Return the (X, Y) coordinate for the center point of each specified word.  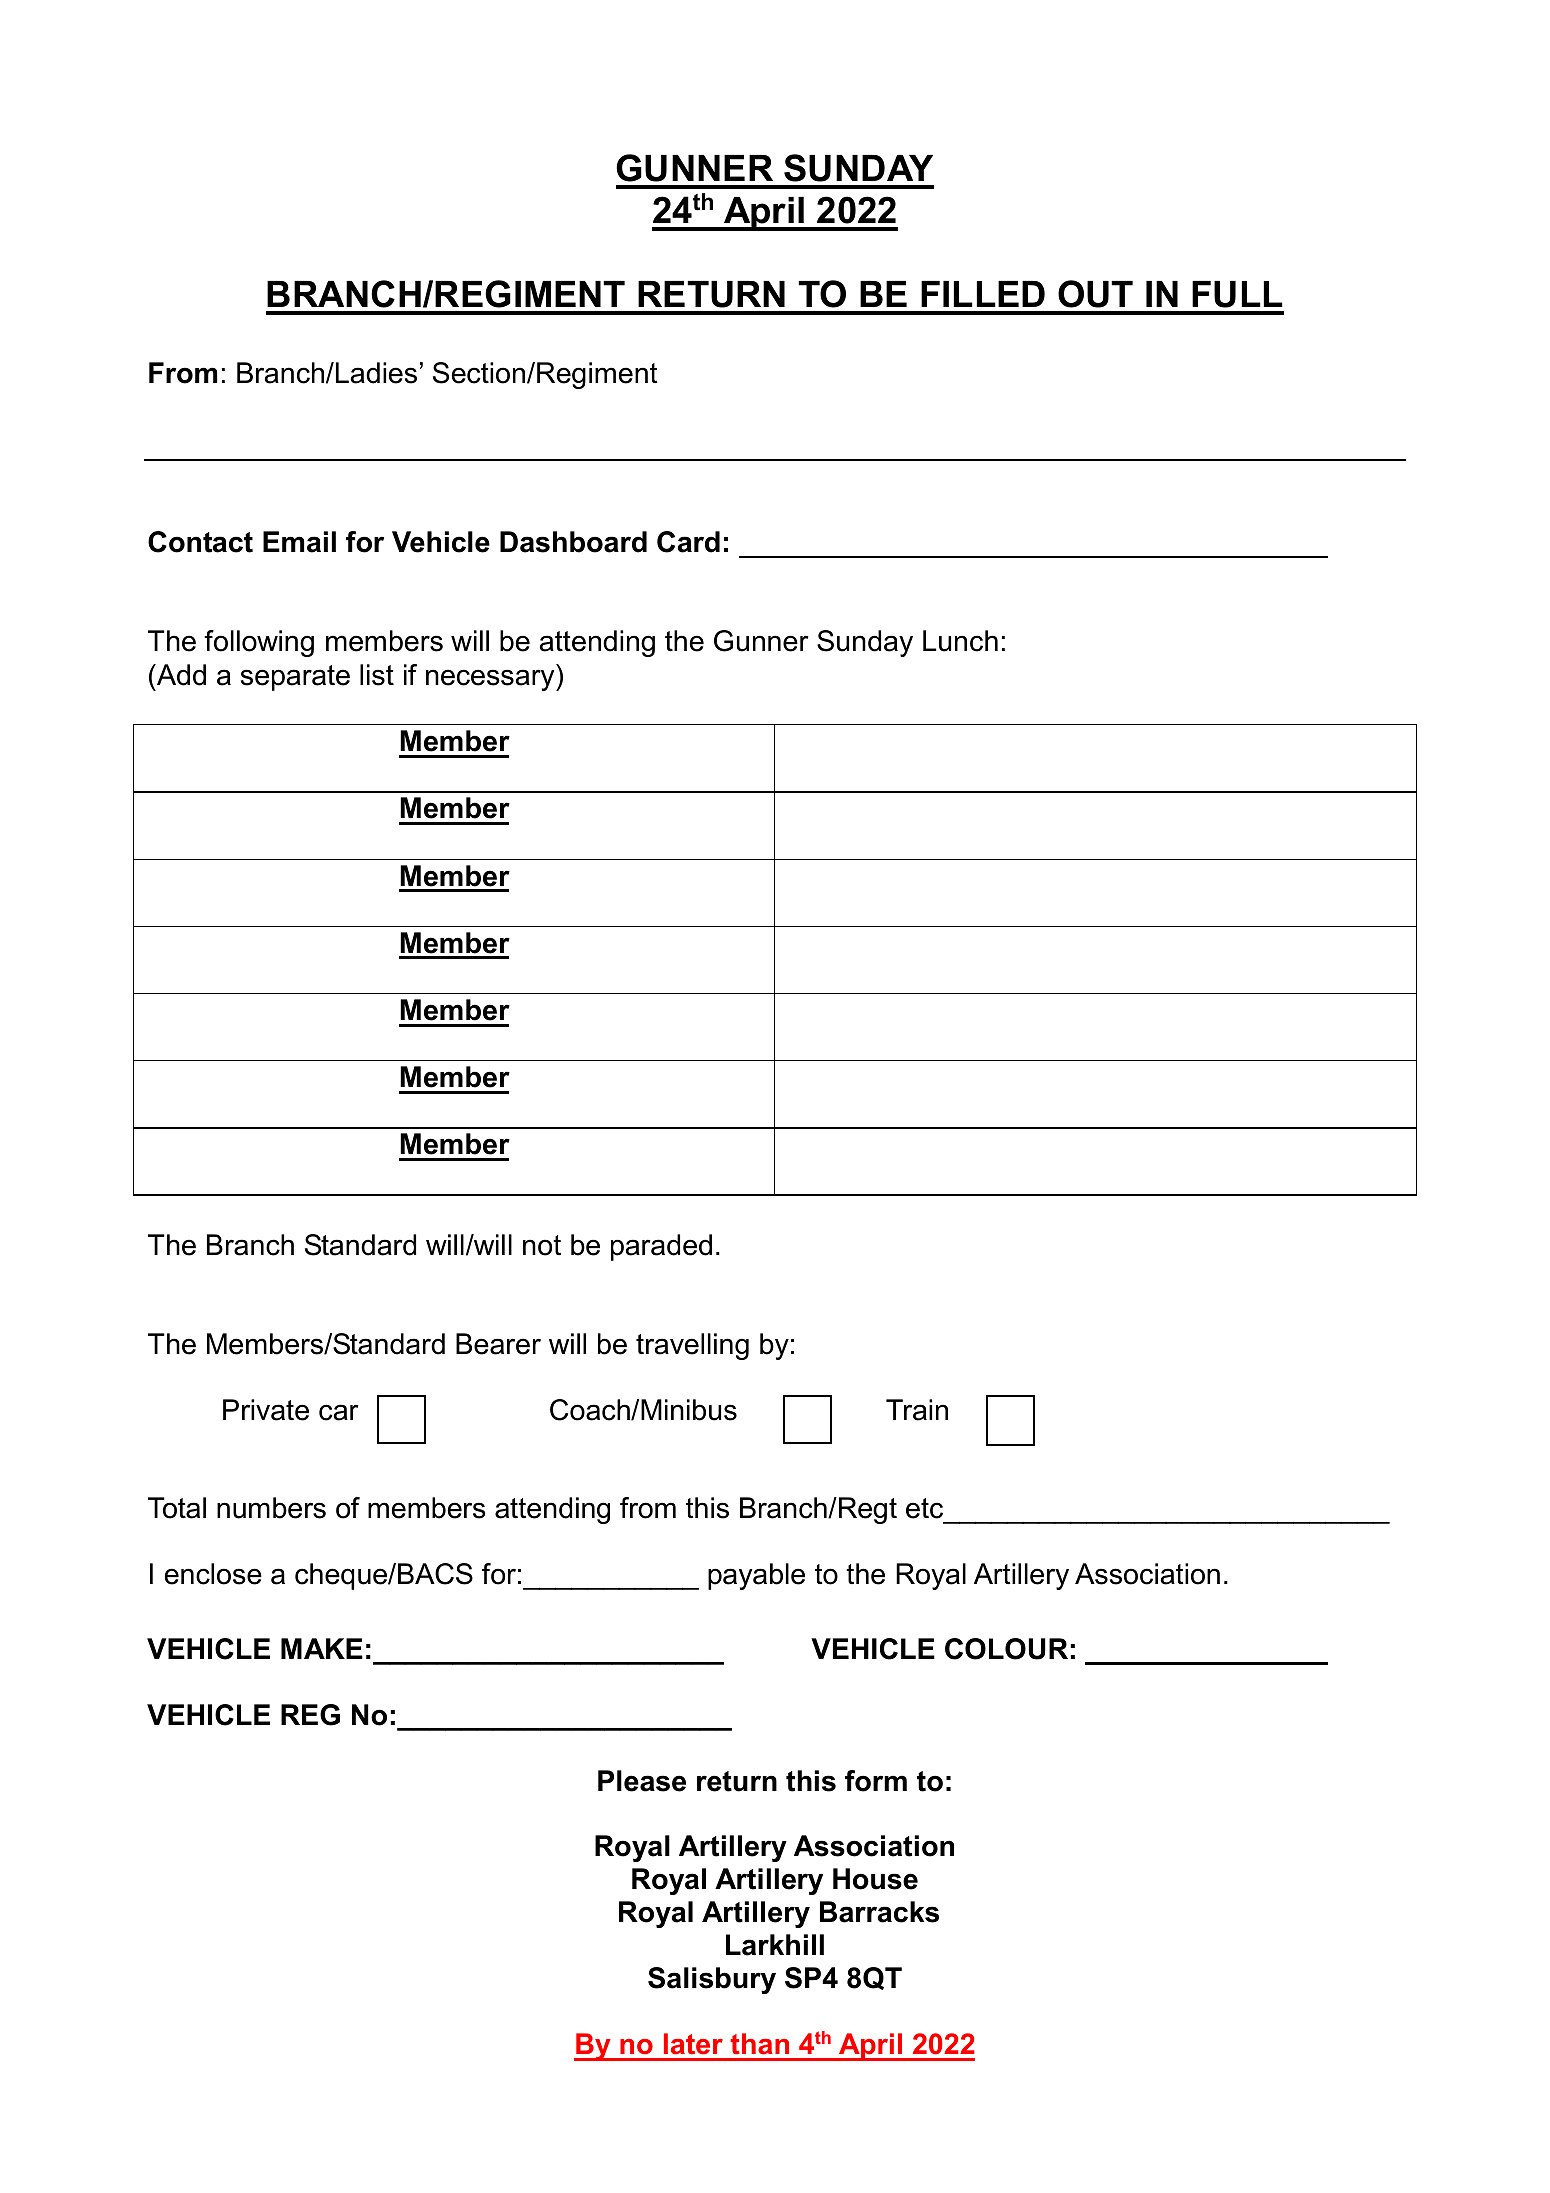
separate (295, 678)
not (542, 1245)
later (693, 2044)
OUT (1095, 294)
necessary (491, 680)
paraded (661, 1247)
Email (299, 542)
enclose (213, 1574)
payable (756, 1576)
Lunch (960, 641)
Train (917, 1410)
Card (688, 542)
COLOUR (1006, 1649)
